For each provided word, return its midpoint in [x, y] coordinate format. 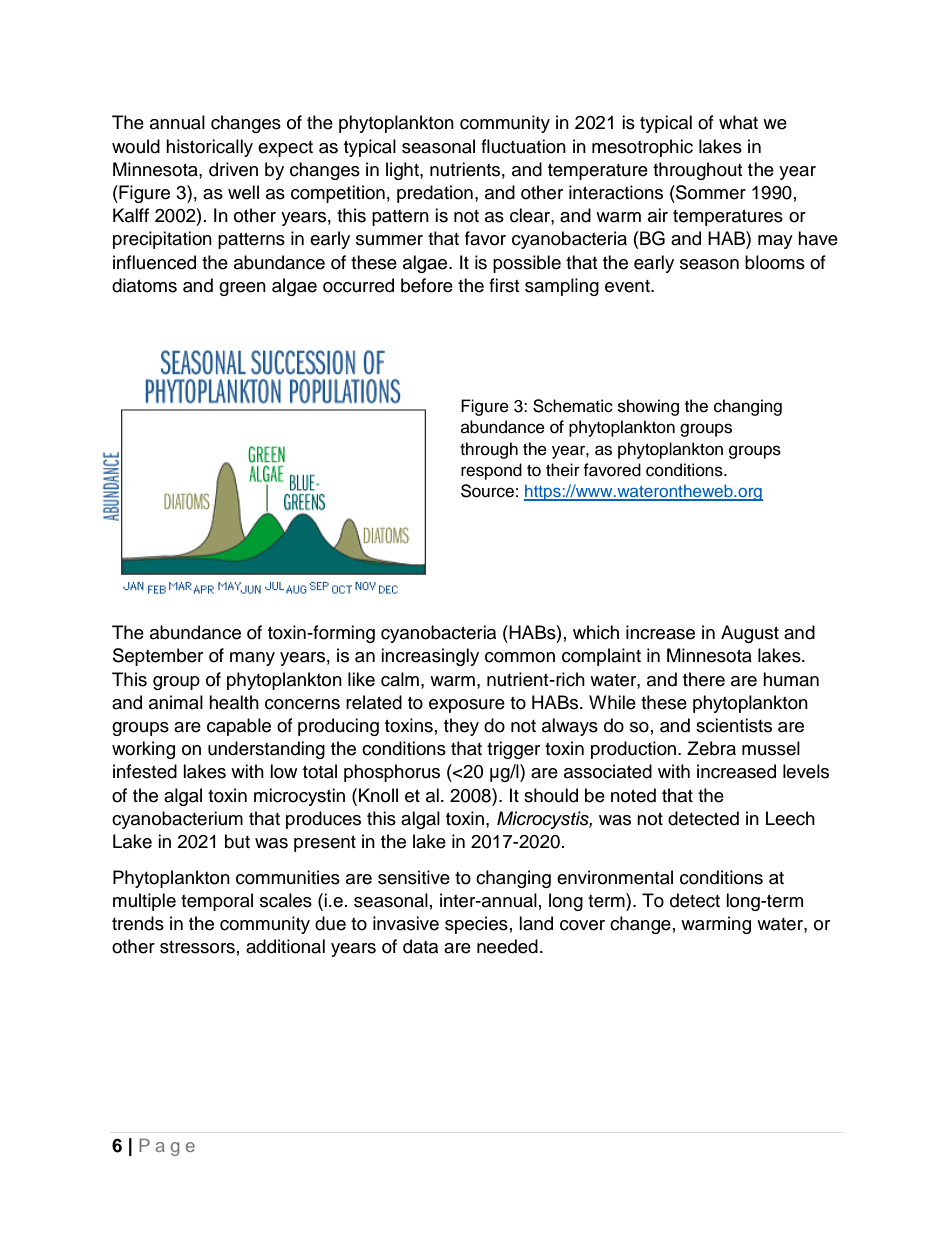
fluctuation [523, 146]
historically [209, 148]
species [476, 925]
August [750, 634]
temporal [217, 902]
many [252, 659]
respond [491, 471]
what [738, 122]
